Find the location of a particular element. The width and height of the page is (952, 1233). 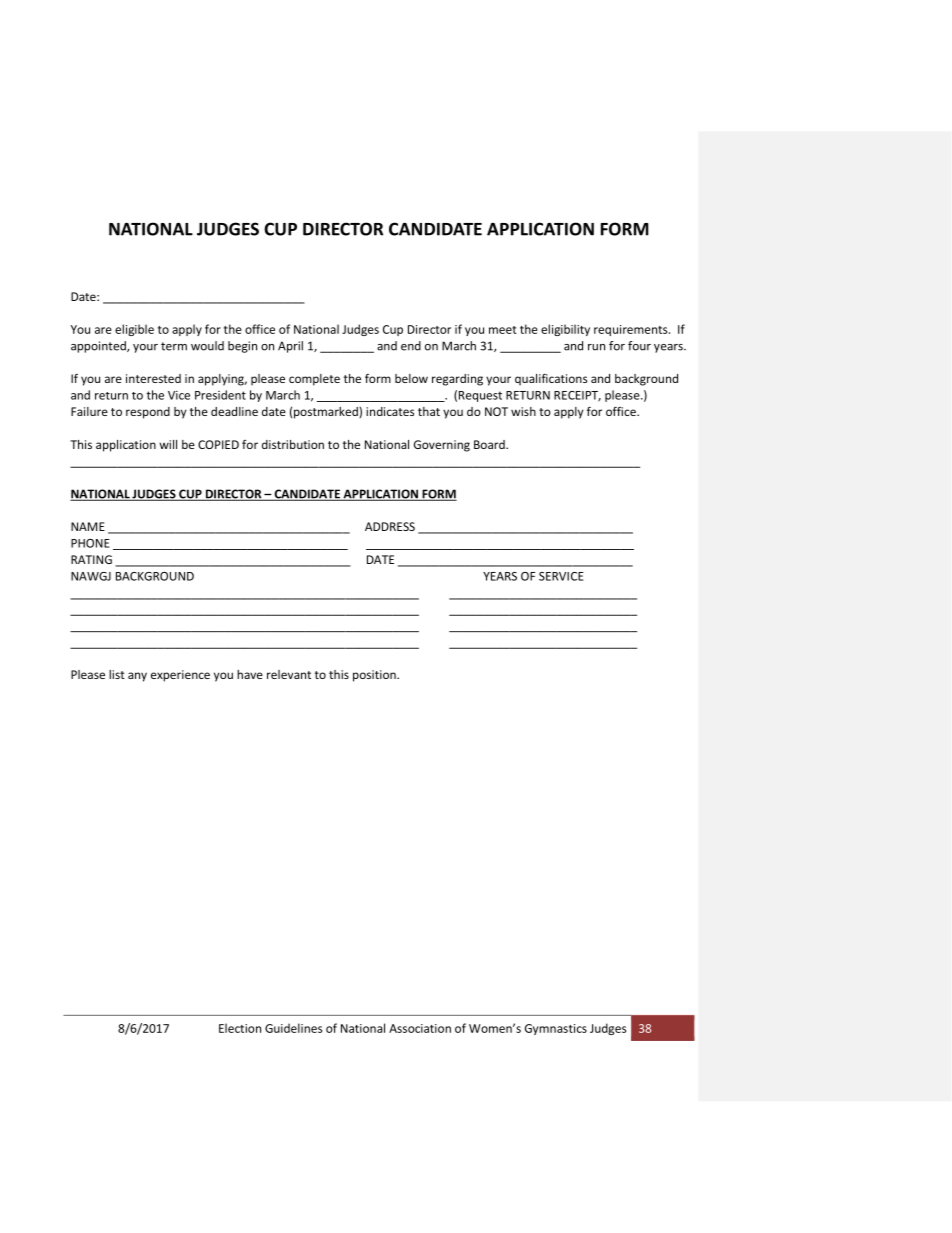

Gymnastics is located at coordinates (556, 1029).
